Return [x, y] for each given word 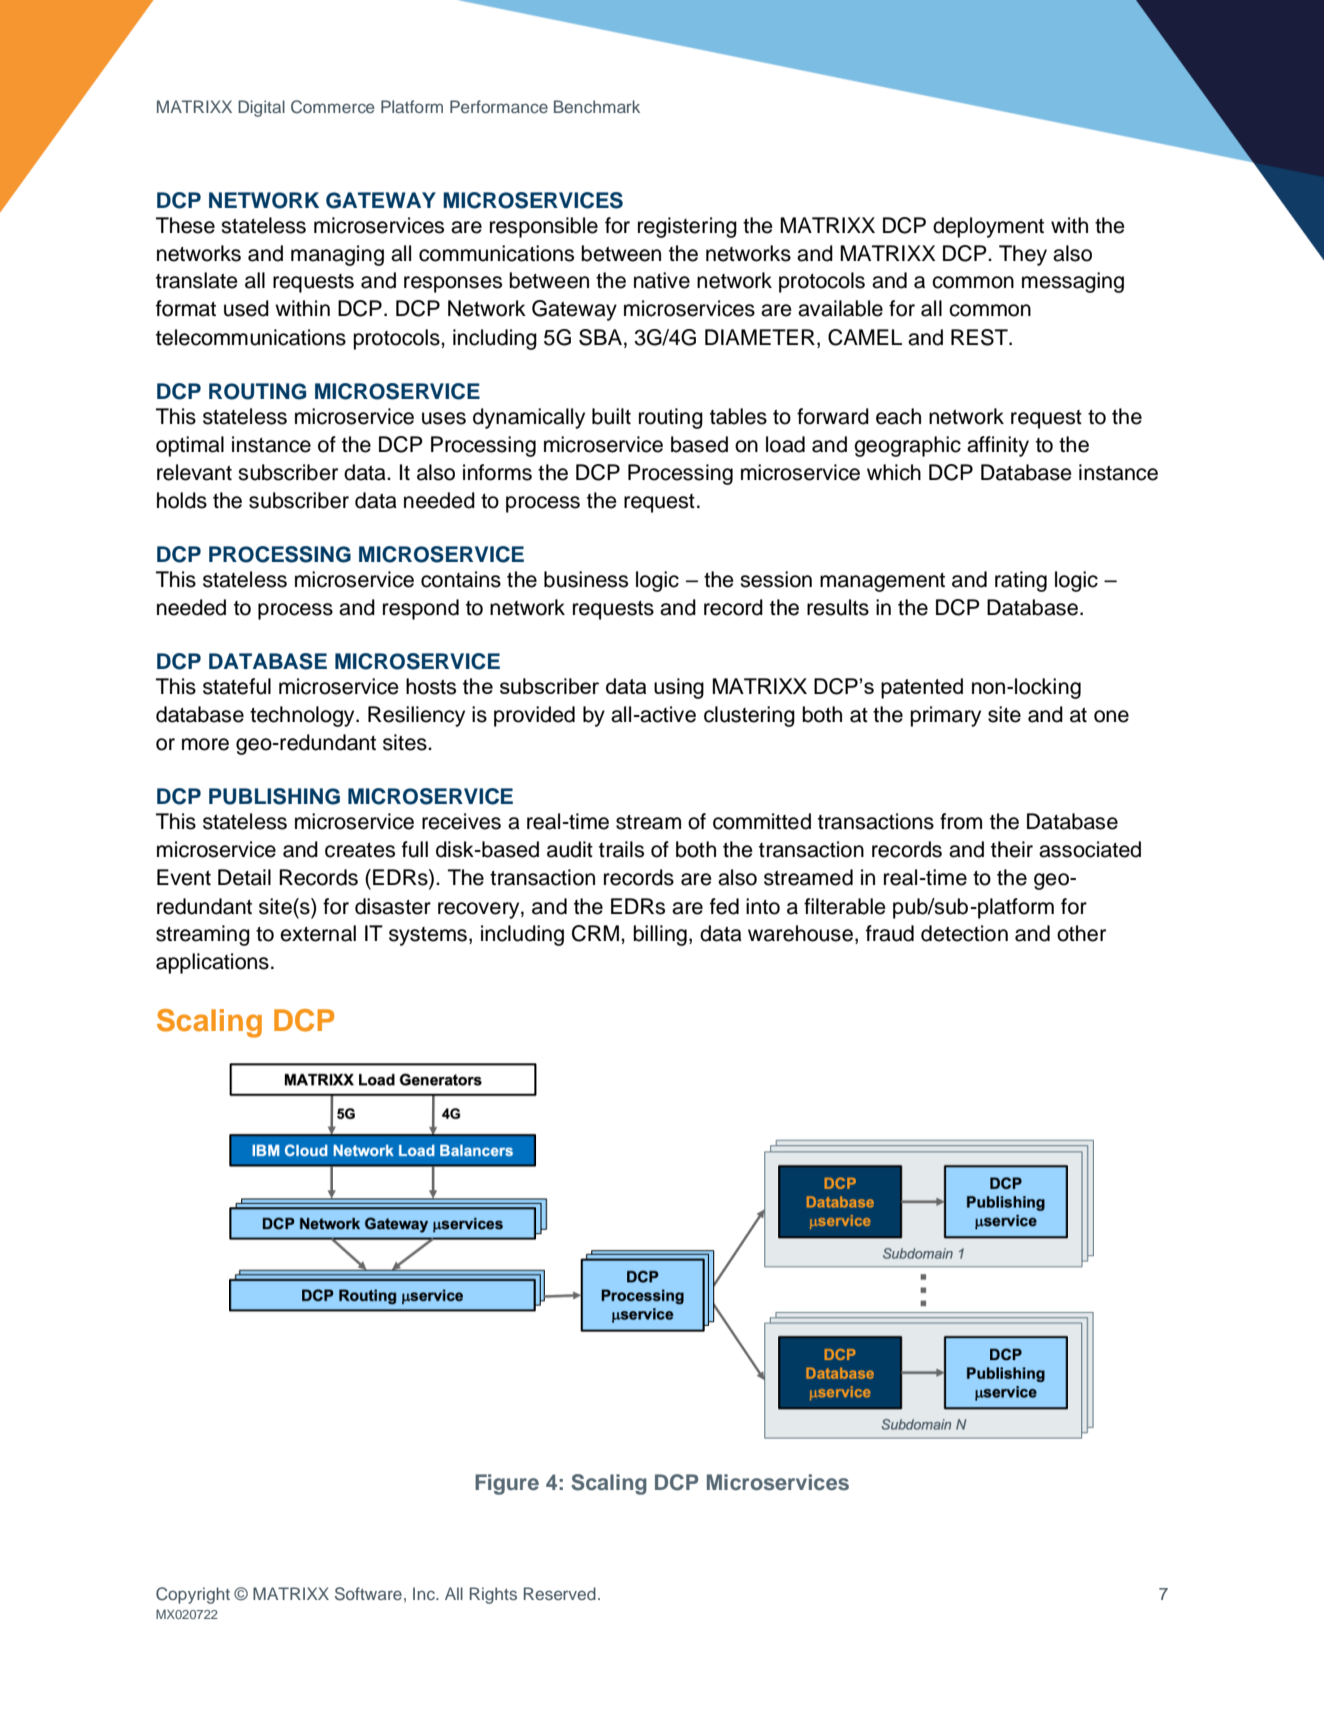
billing [660, 935]
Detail [244, 877]
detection [964, 933]
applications [212, 963]
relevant [194, 472]
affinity [998, 446]
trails [621, 849]
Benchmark [597, 106]
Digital [261, 108]
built [611, 416]
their [1012, 849]
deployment [988, 227]
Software [368, 1594]
